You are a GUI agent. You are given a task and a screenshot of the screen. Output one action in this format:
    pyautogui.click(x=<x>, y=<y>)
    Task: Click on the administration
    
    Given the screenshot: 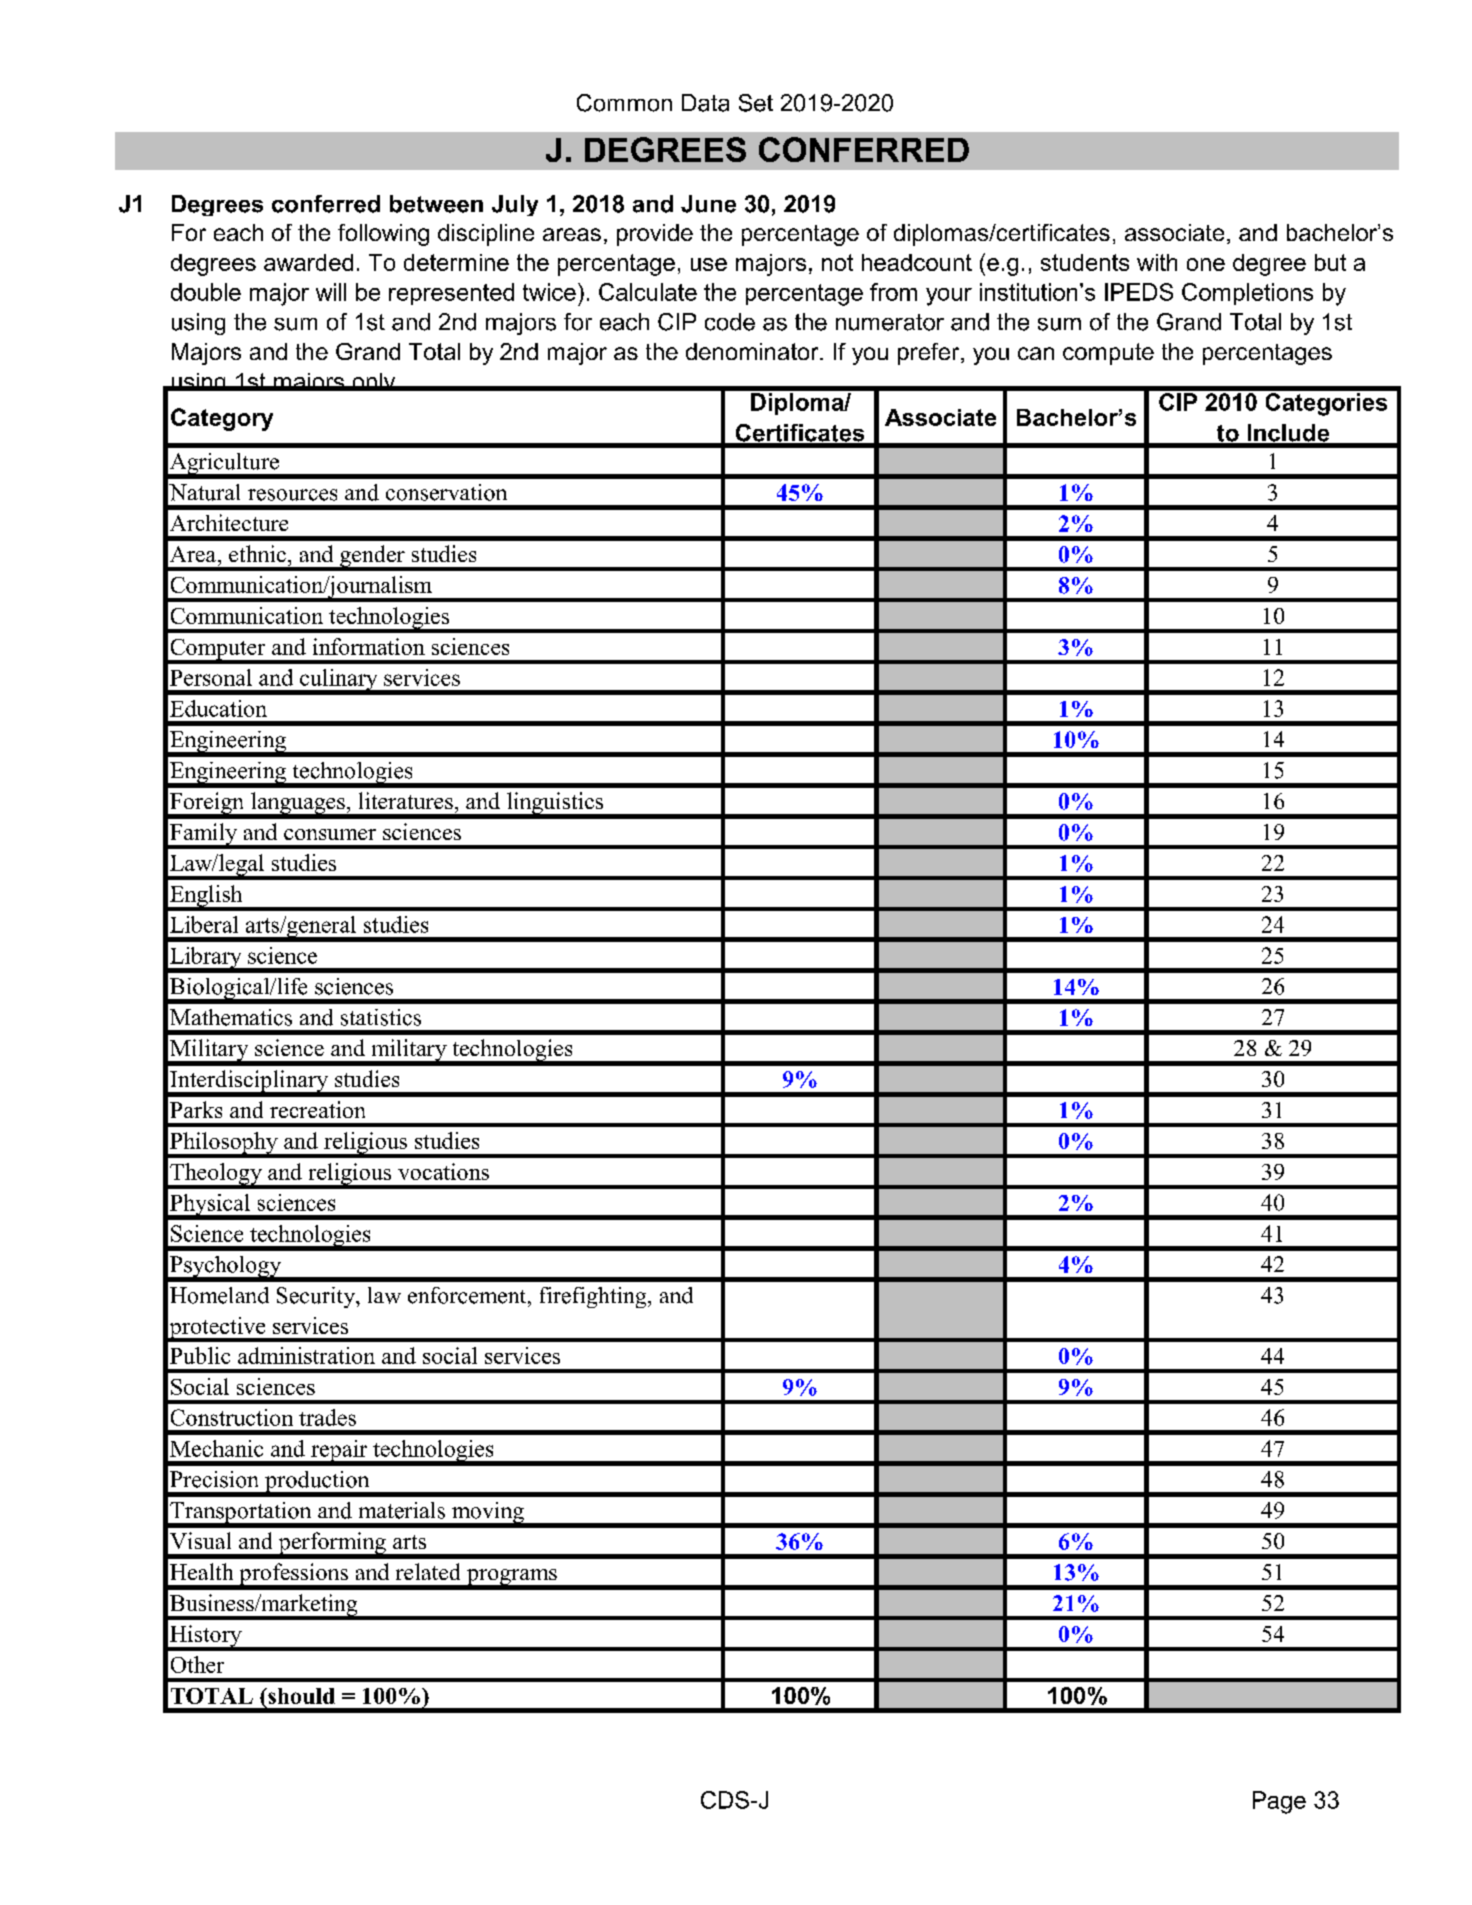 What is the action you would take?
    pyautogui.click(x=306, y=1355)
